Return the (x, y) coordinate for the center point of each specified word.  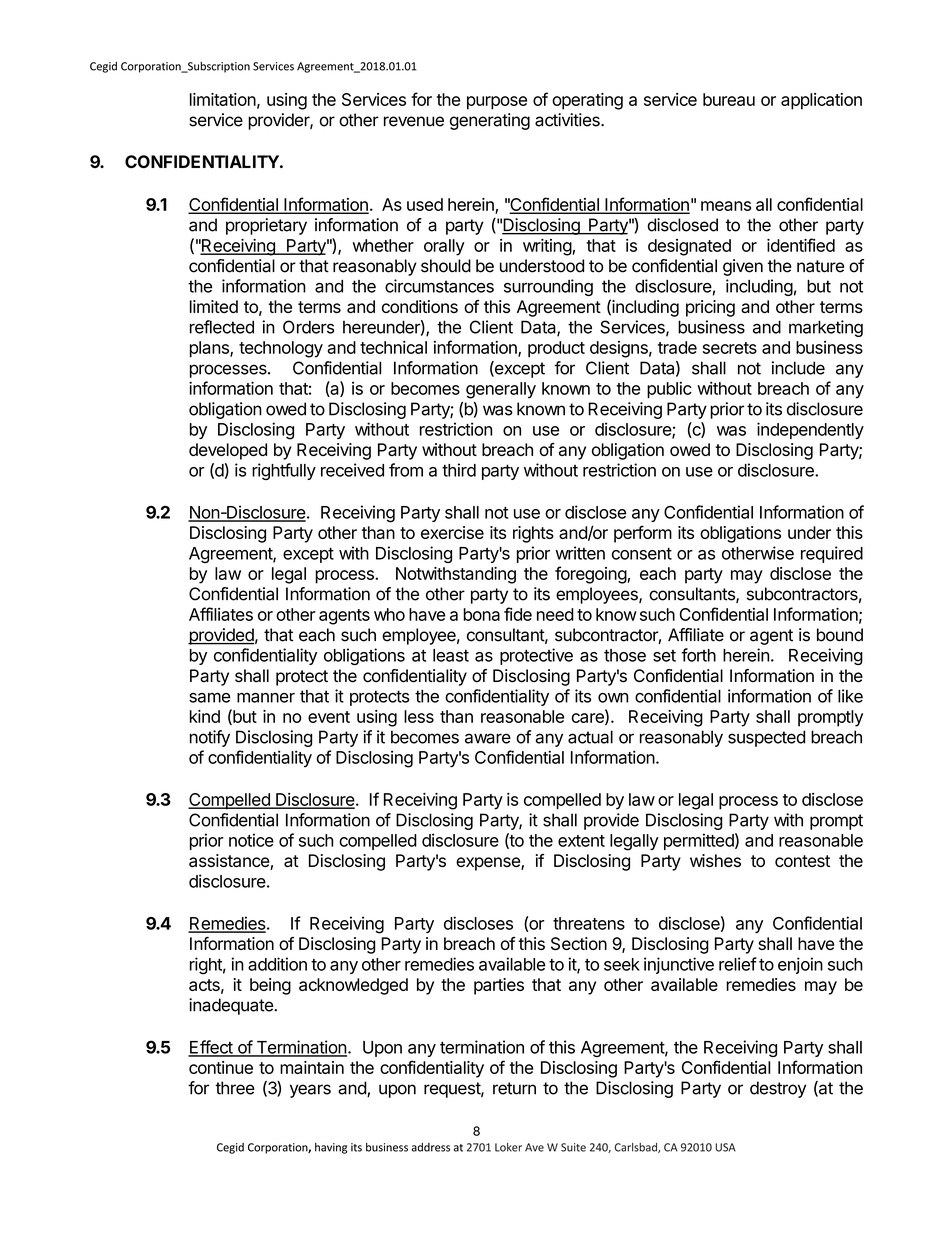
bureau (729, 99)
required (832, 554)
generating (490, 121)
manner (266, 698)
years (310, 1091)
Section (579, 943)
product (556, 349)
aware (488, 738)
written (580, 553)
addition (277, 964)
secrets (730, 348)
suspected (766, 738)
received (352, 470)
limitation (223, 99)
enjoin (800, 965)
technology (281, 349)
